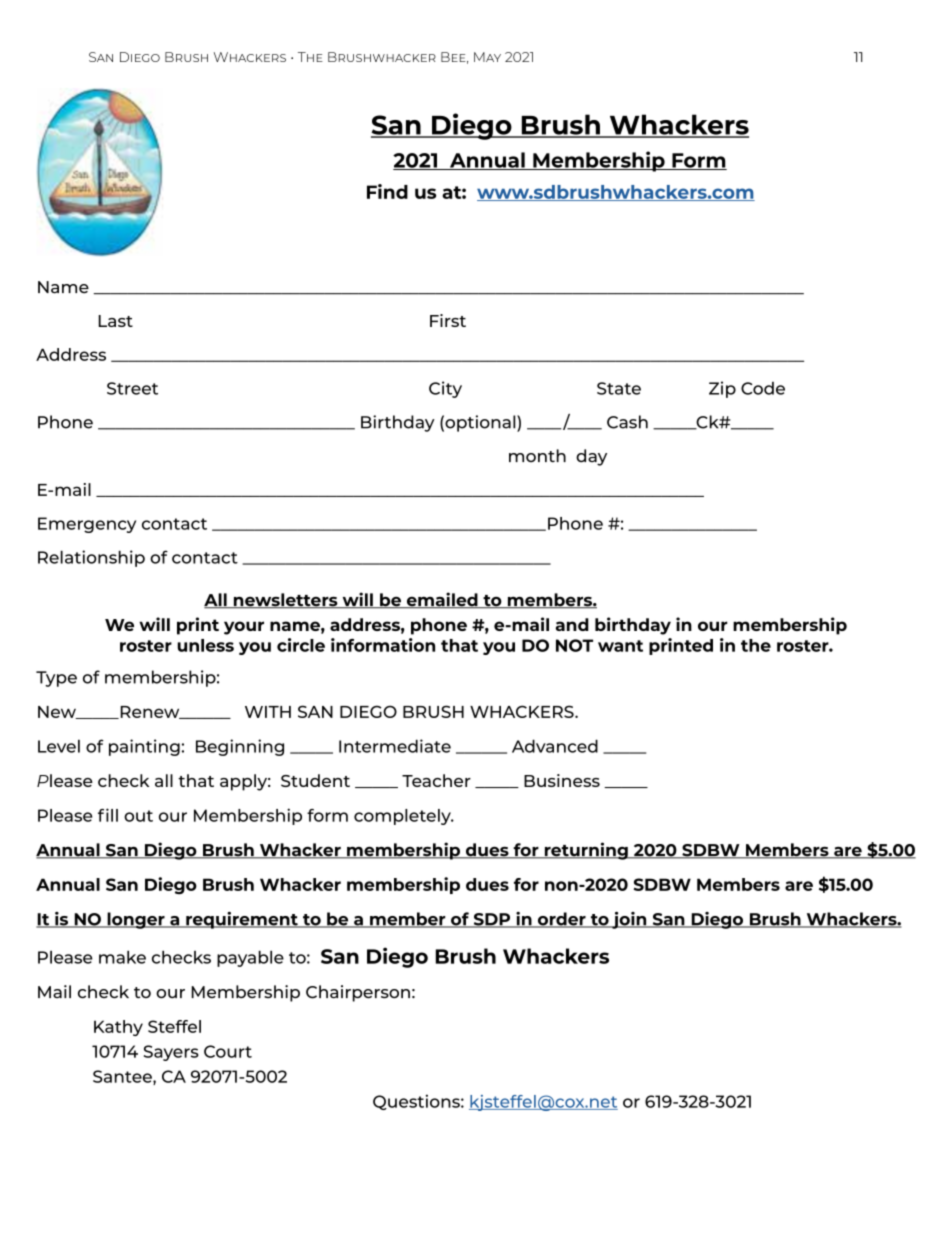 The height and width of the page is (1233, 952). I want to click on Code, so click(763, 388).
